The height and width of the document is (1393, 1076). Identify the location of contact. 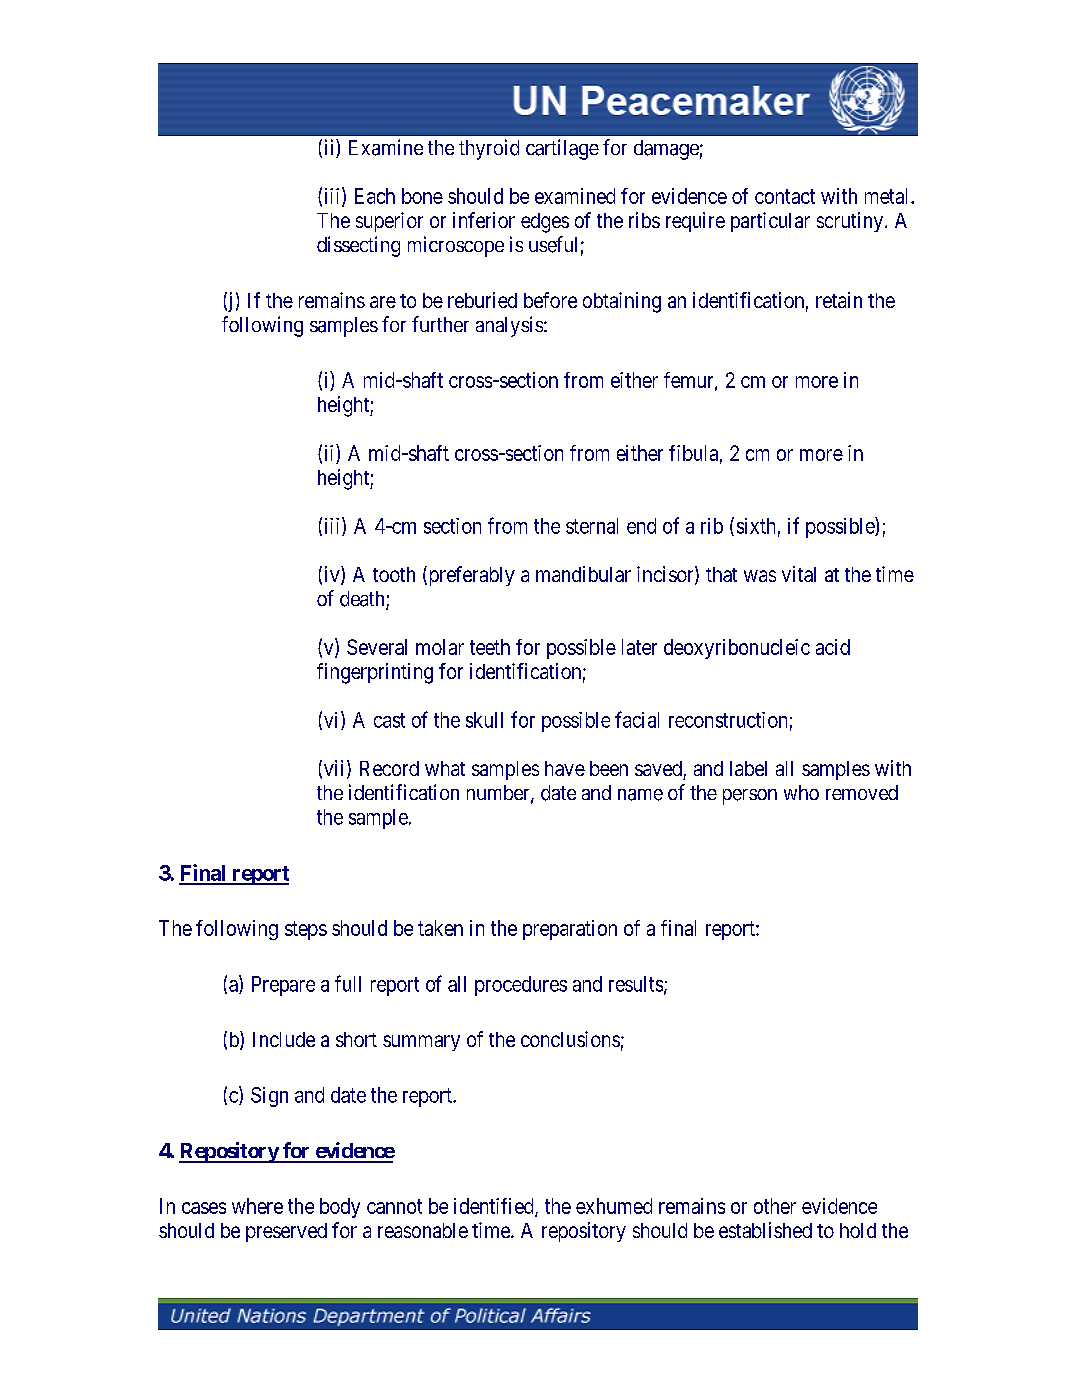
(785, 196).
